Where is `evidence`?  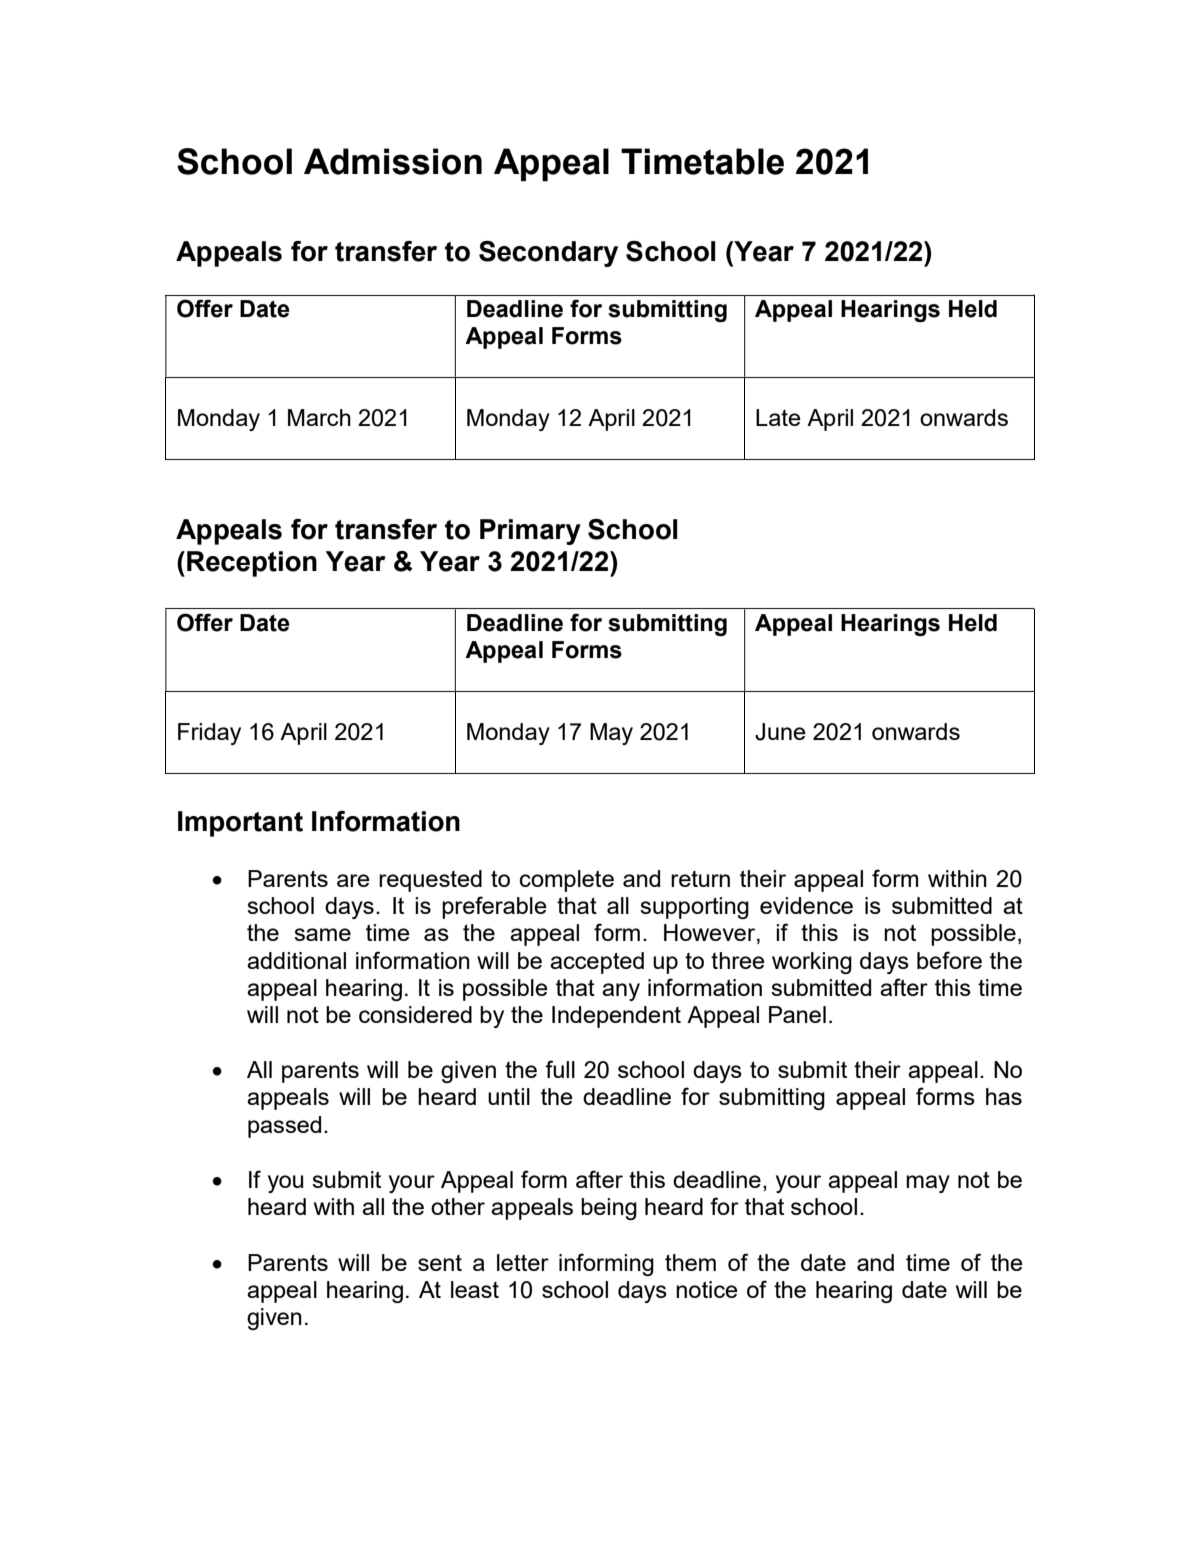 evidence is located at coordinates (806, 905).
